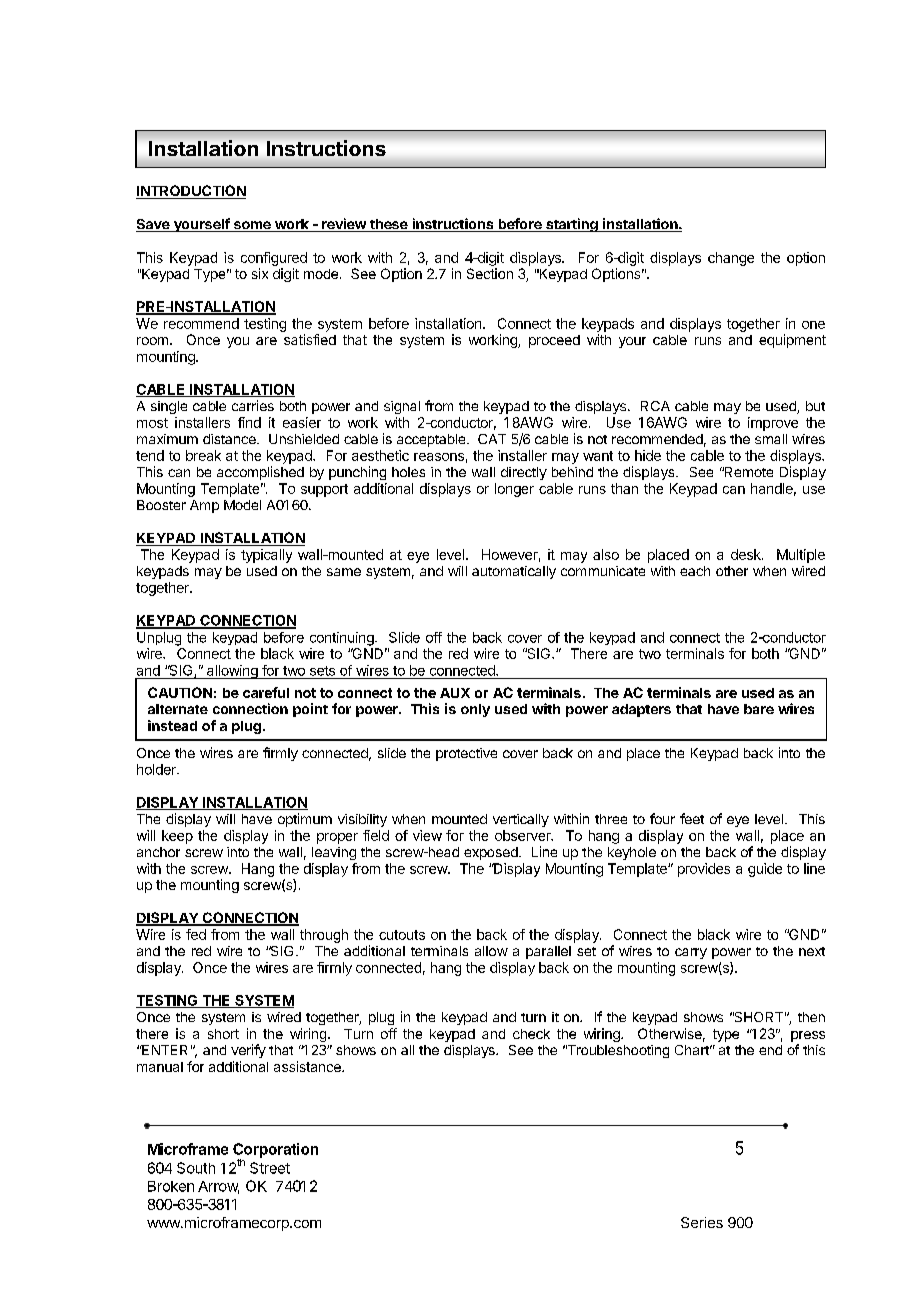  I want to click on South, so click(196, 1168).
